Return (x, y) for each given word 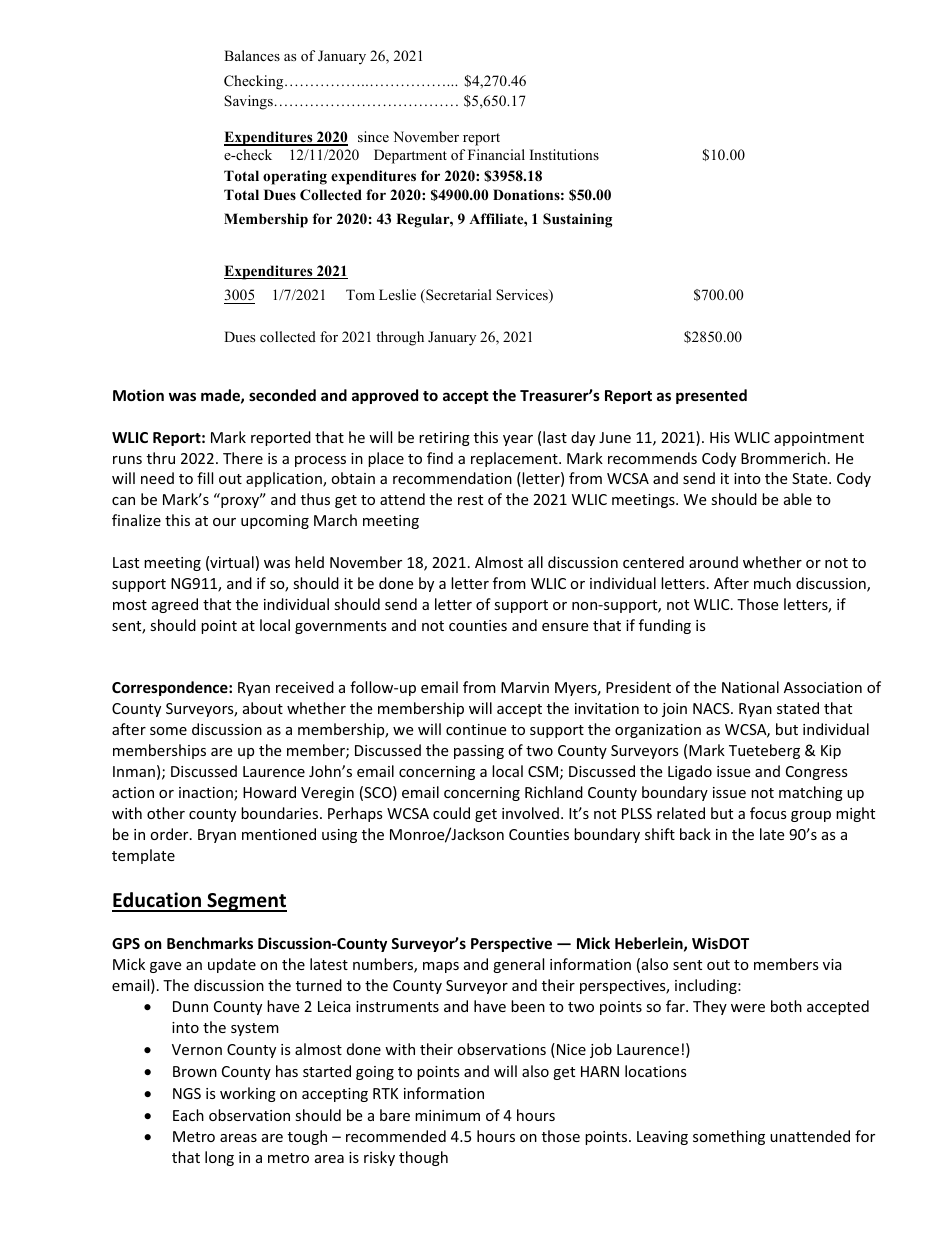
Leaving (662, 1138)
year (518, 440)
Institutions (564, 154)
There (243, 458)
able (798, 499)
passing (479, 752)
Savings (248, 102)
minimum (447, 1115)
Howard (269, 792)
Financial (496, 154)
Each (188, 1115)
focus (768, 813)
